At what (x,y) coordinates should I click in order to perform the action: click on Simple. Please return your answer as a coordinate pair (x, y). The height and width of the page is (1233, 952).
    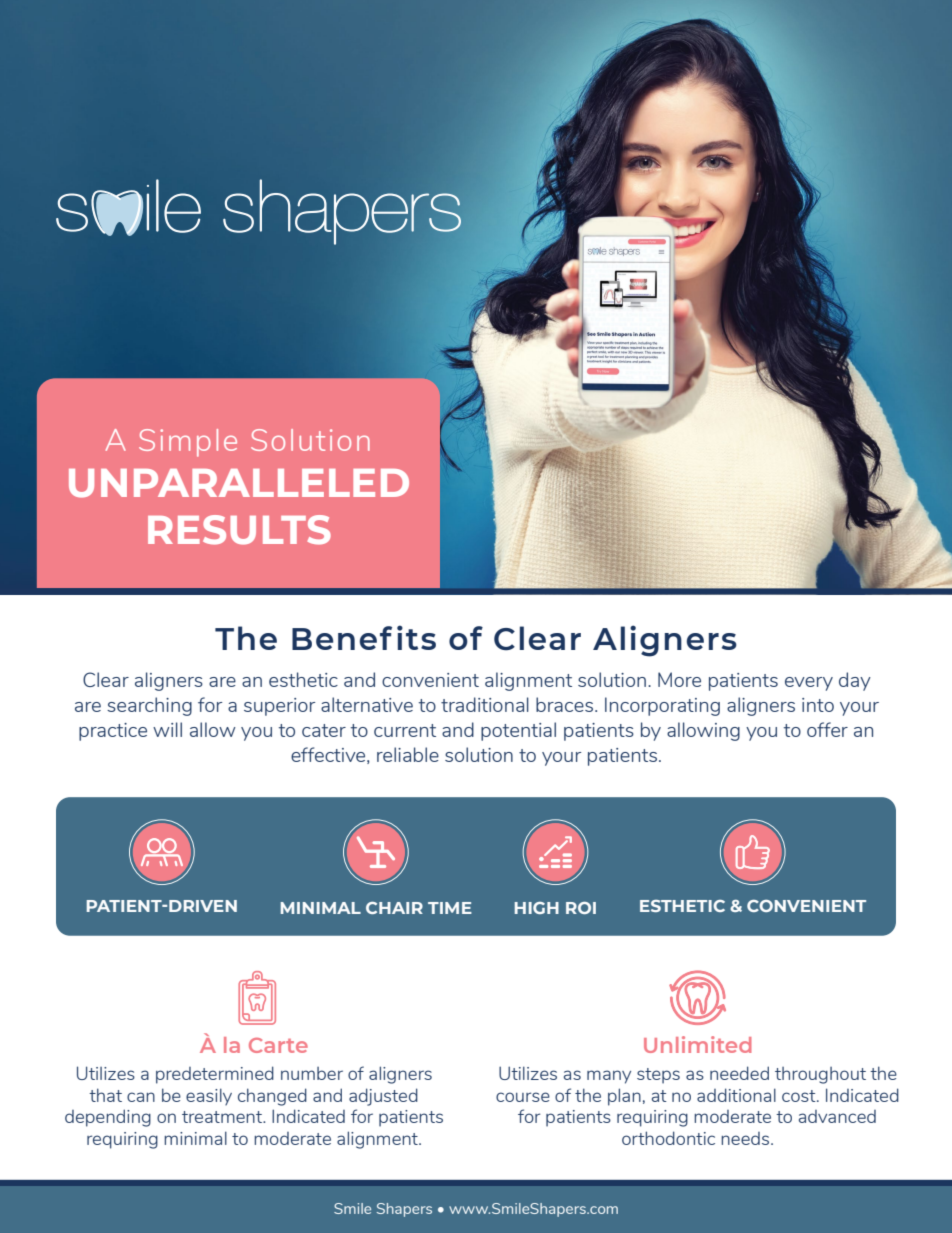
    Looking at the image, I should click on (188, 443).
